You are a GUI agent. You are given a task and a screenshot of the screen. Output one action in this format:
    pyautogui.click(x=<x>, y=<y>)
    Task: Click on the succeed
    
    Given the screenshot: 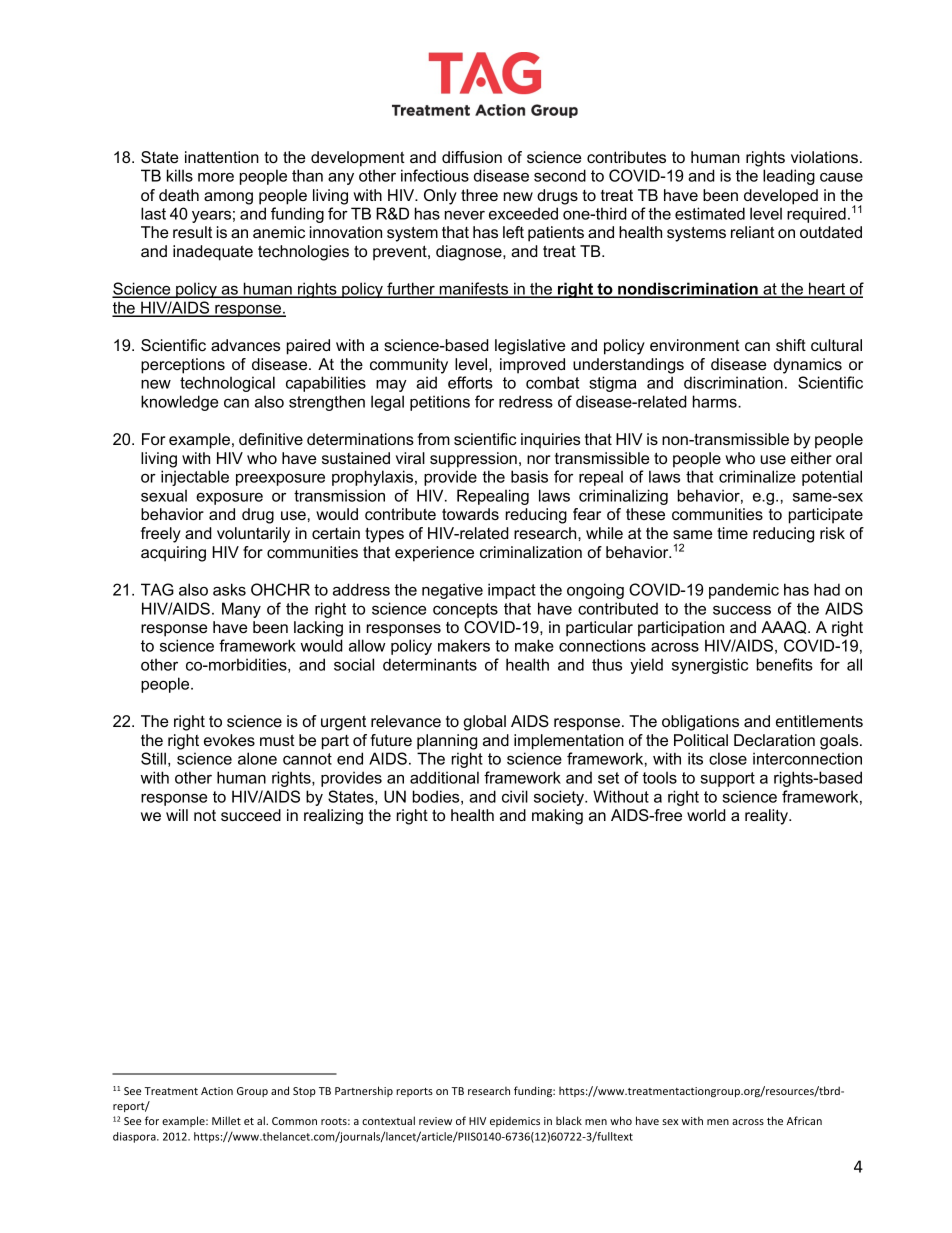 What is the action you would take?
    pyautogui.click(x=251, y=815)
